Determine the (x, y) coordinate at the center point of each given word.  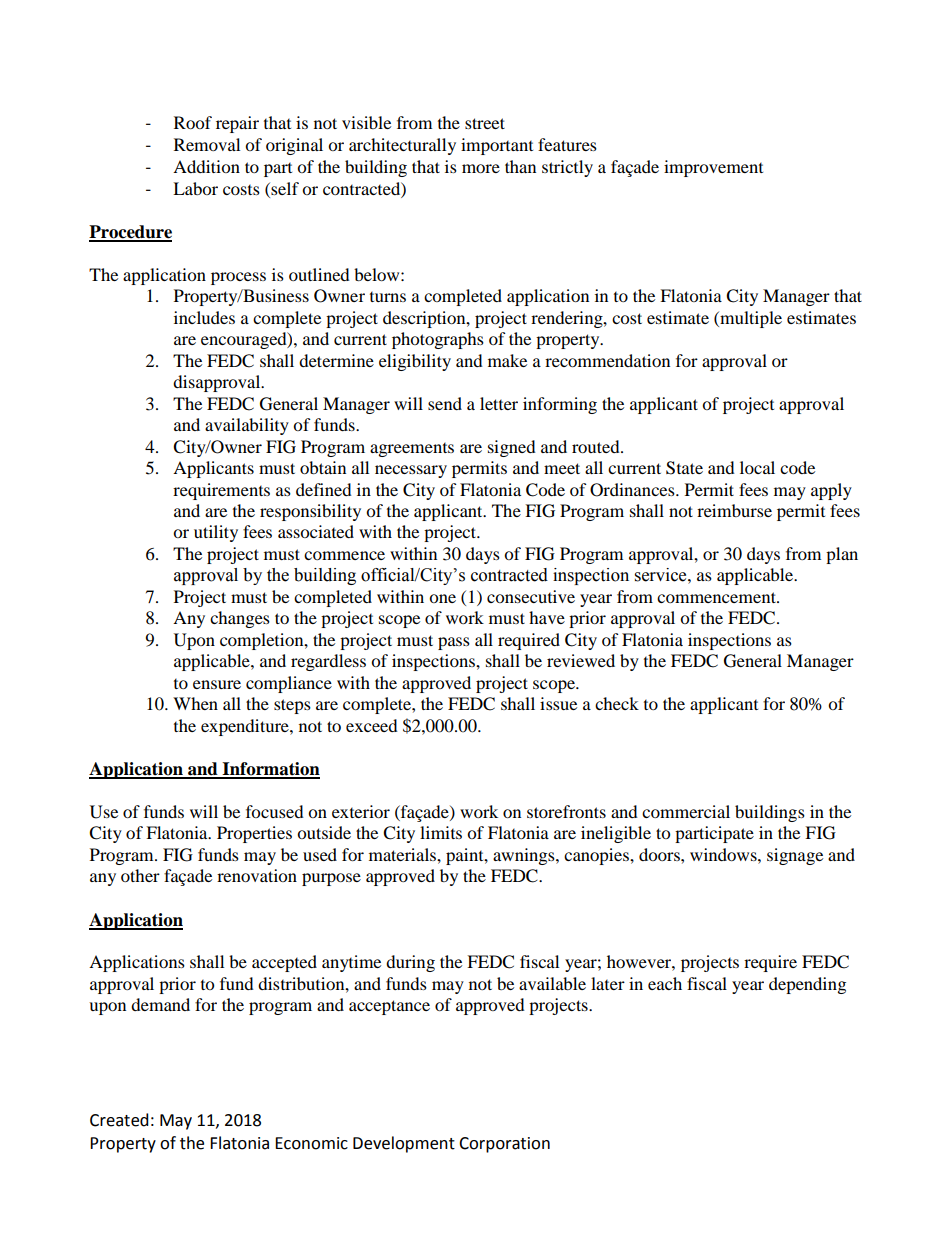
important (497, 146)
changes (240, 619)
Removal (207, 144)
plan (842, 555)
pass (454, 643)
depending (807, 985)
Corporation (504, 1145)
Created (119, 1120)
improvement (713, 168)
